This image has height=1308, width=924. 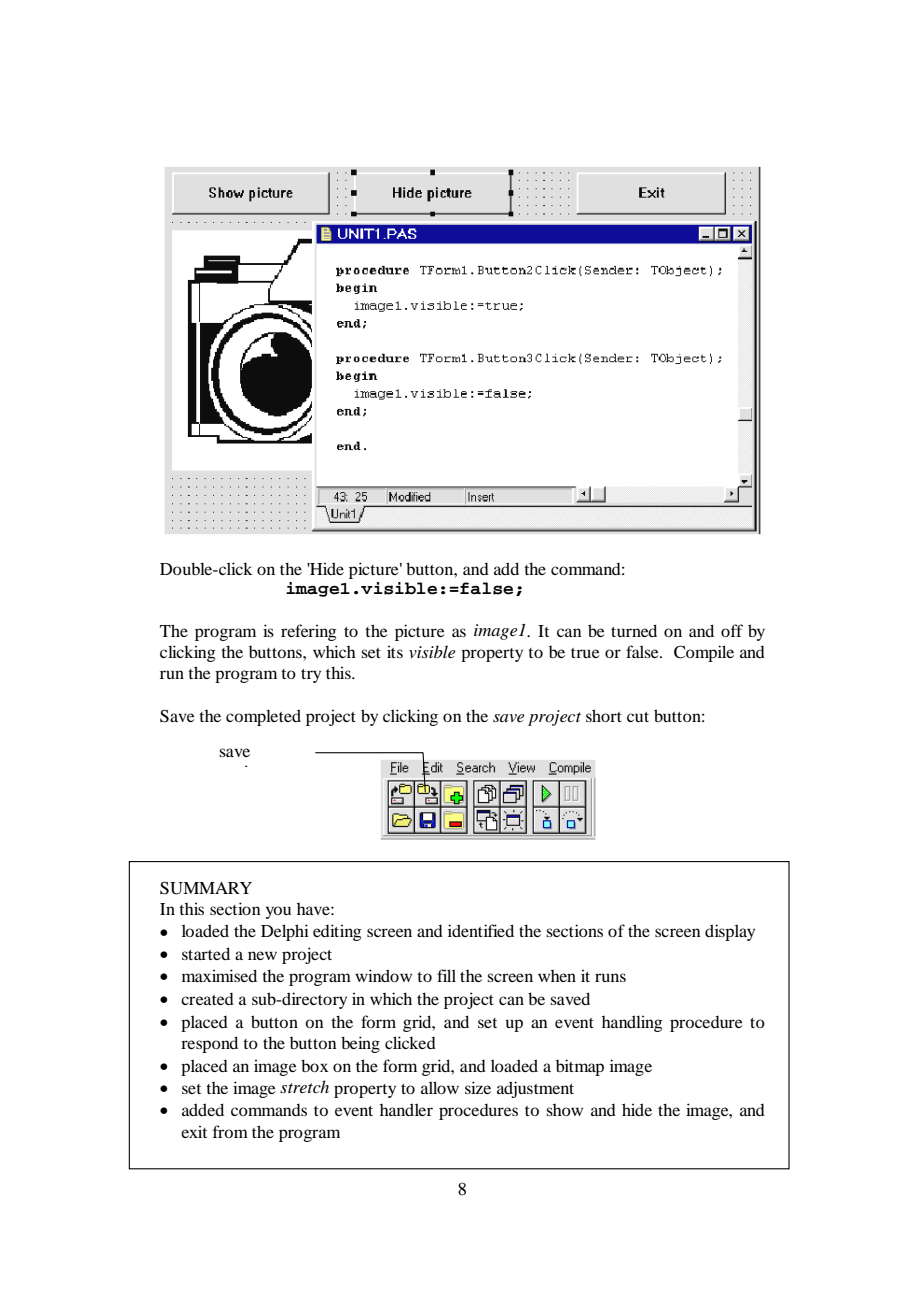 What do you see at coordinates (481, 930) in the image?
I see `identified` at bounding box center [481, 930].
